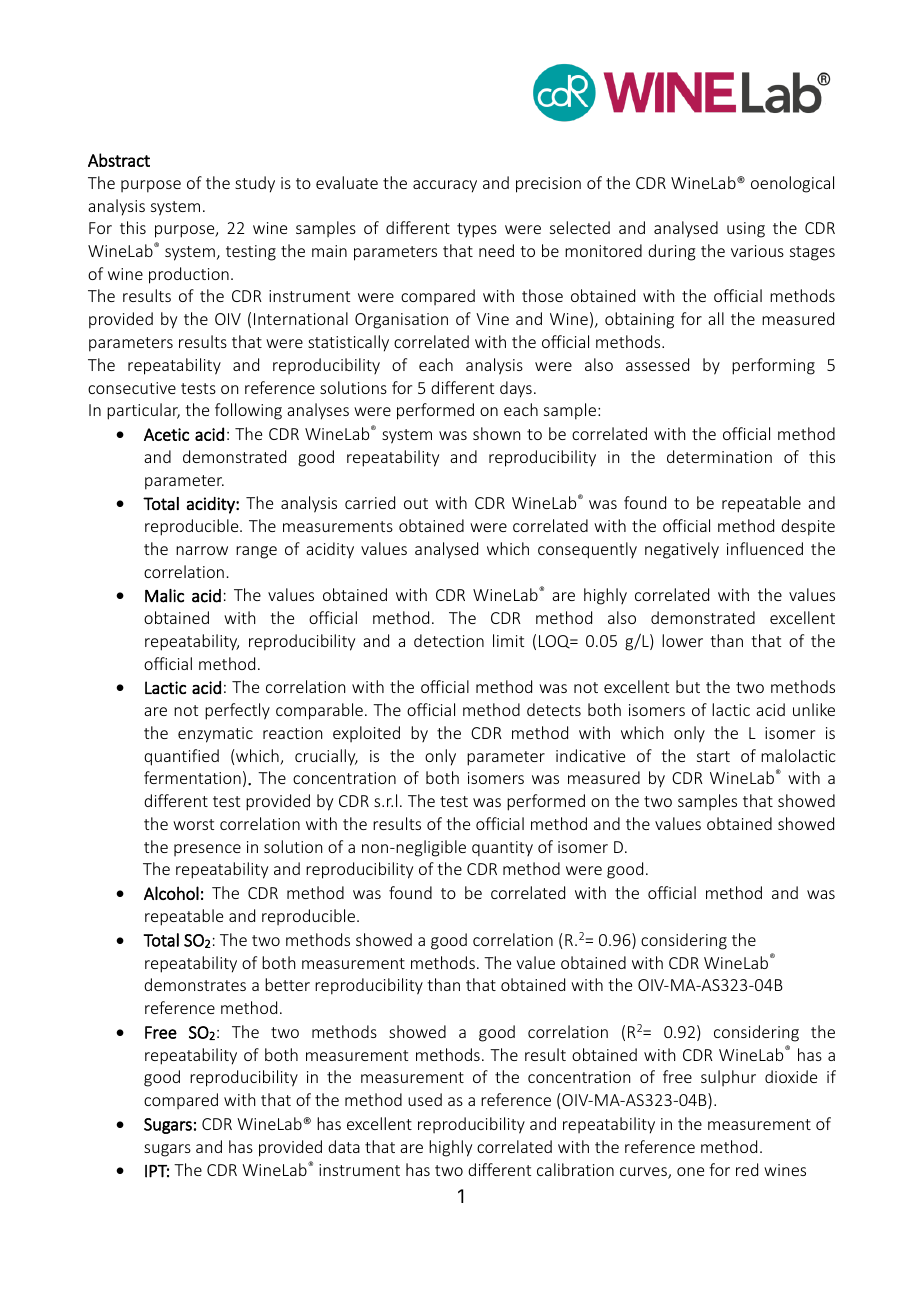  I want to click on used, so click(425, 1099).
